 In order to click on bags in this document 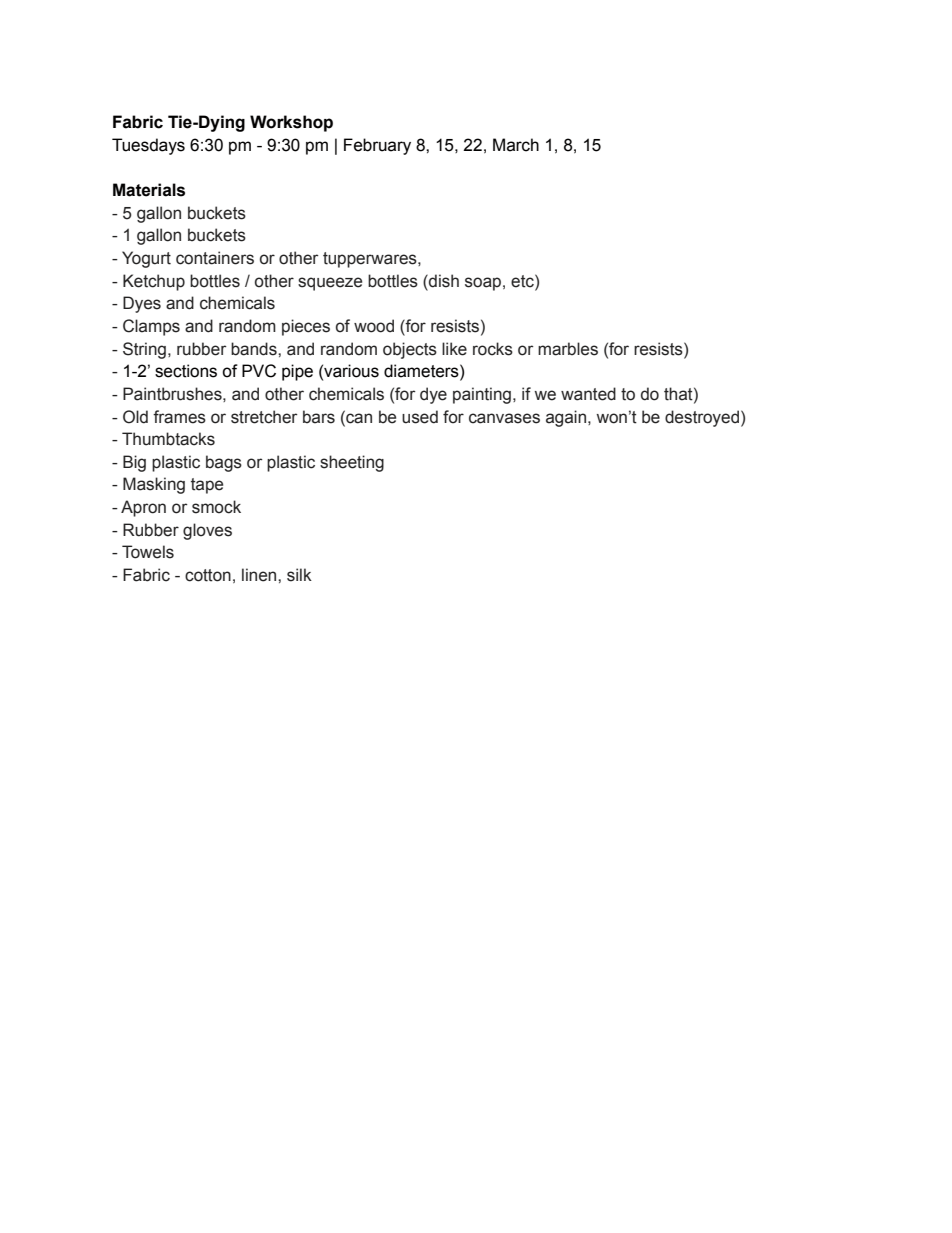, I will do `click(224, 463)`.
